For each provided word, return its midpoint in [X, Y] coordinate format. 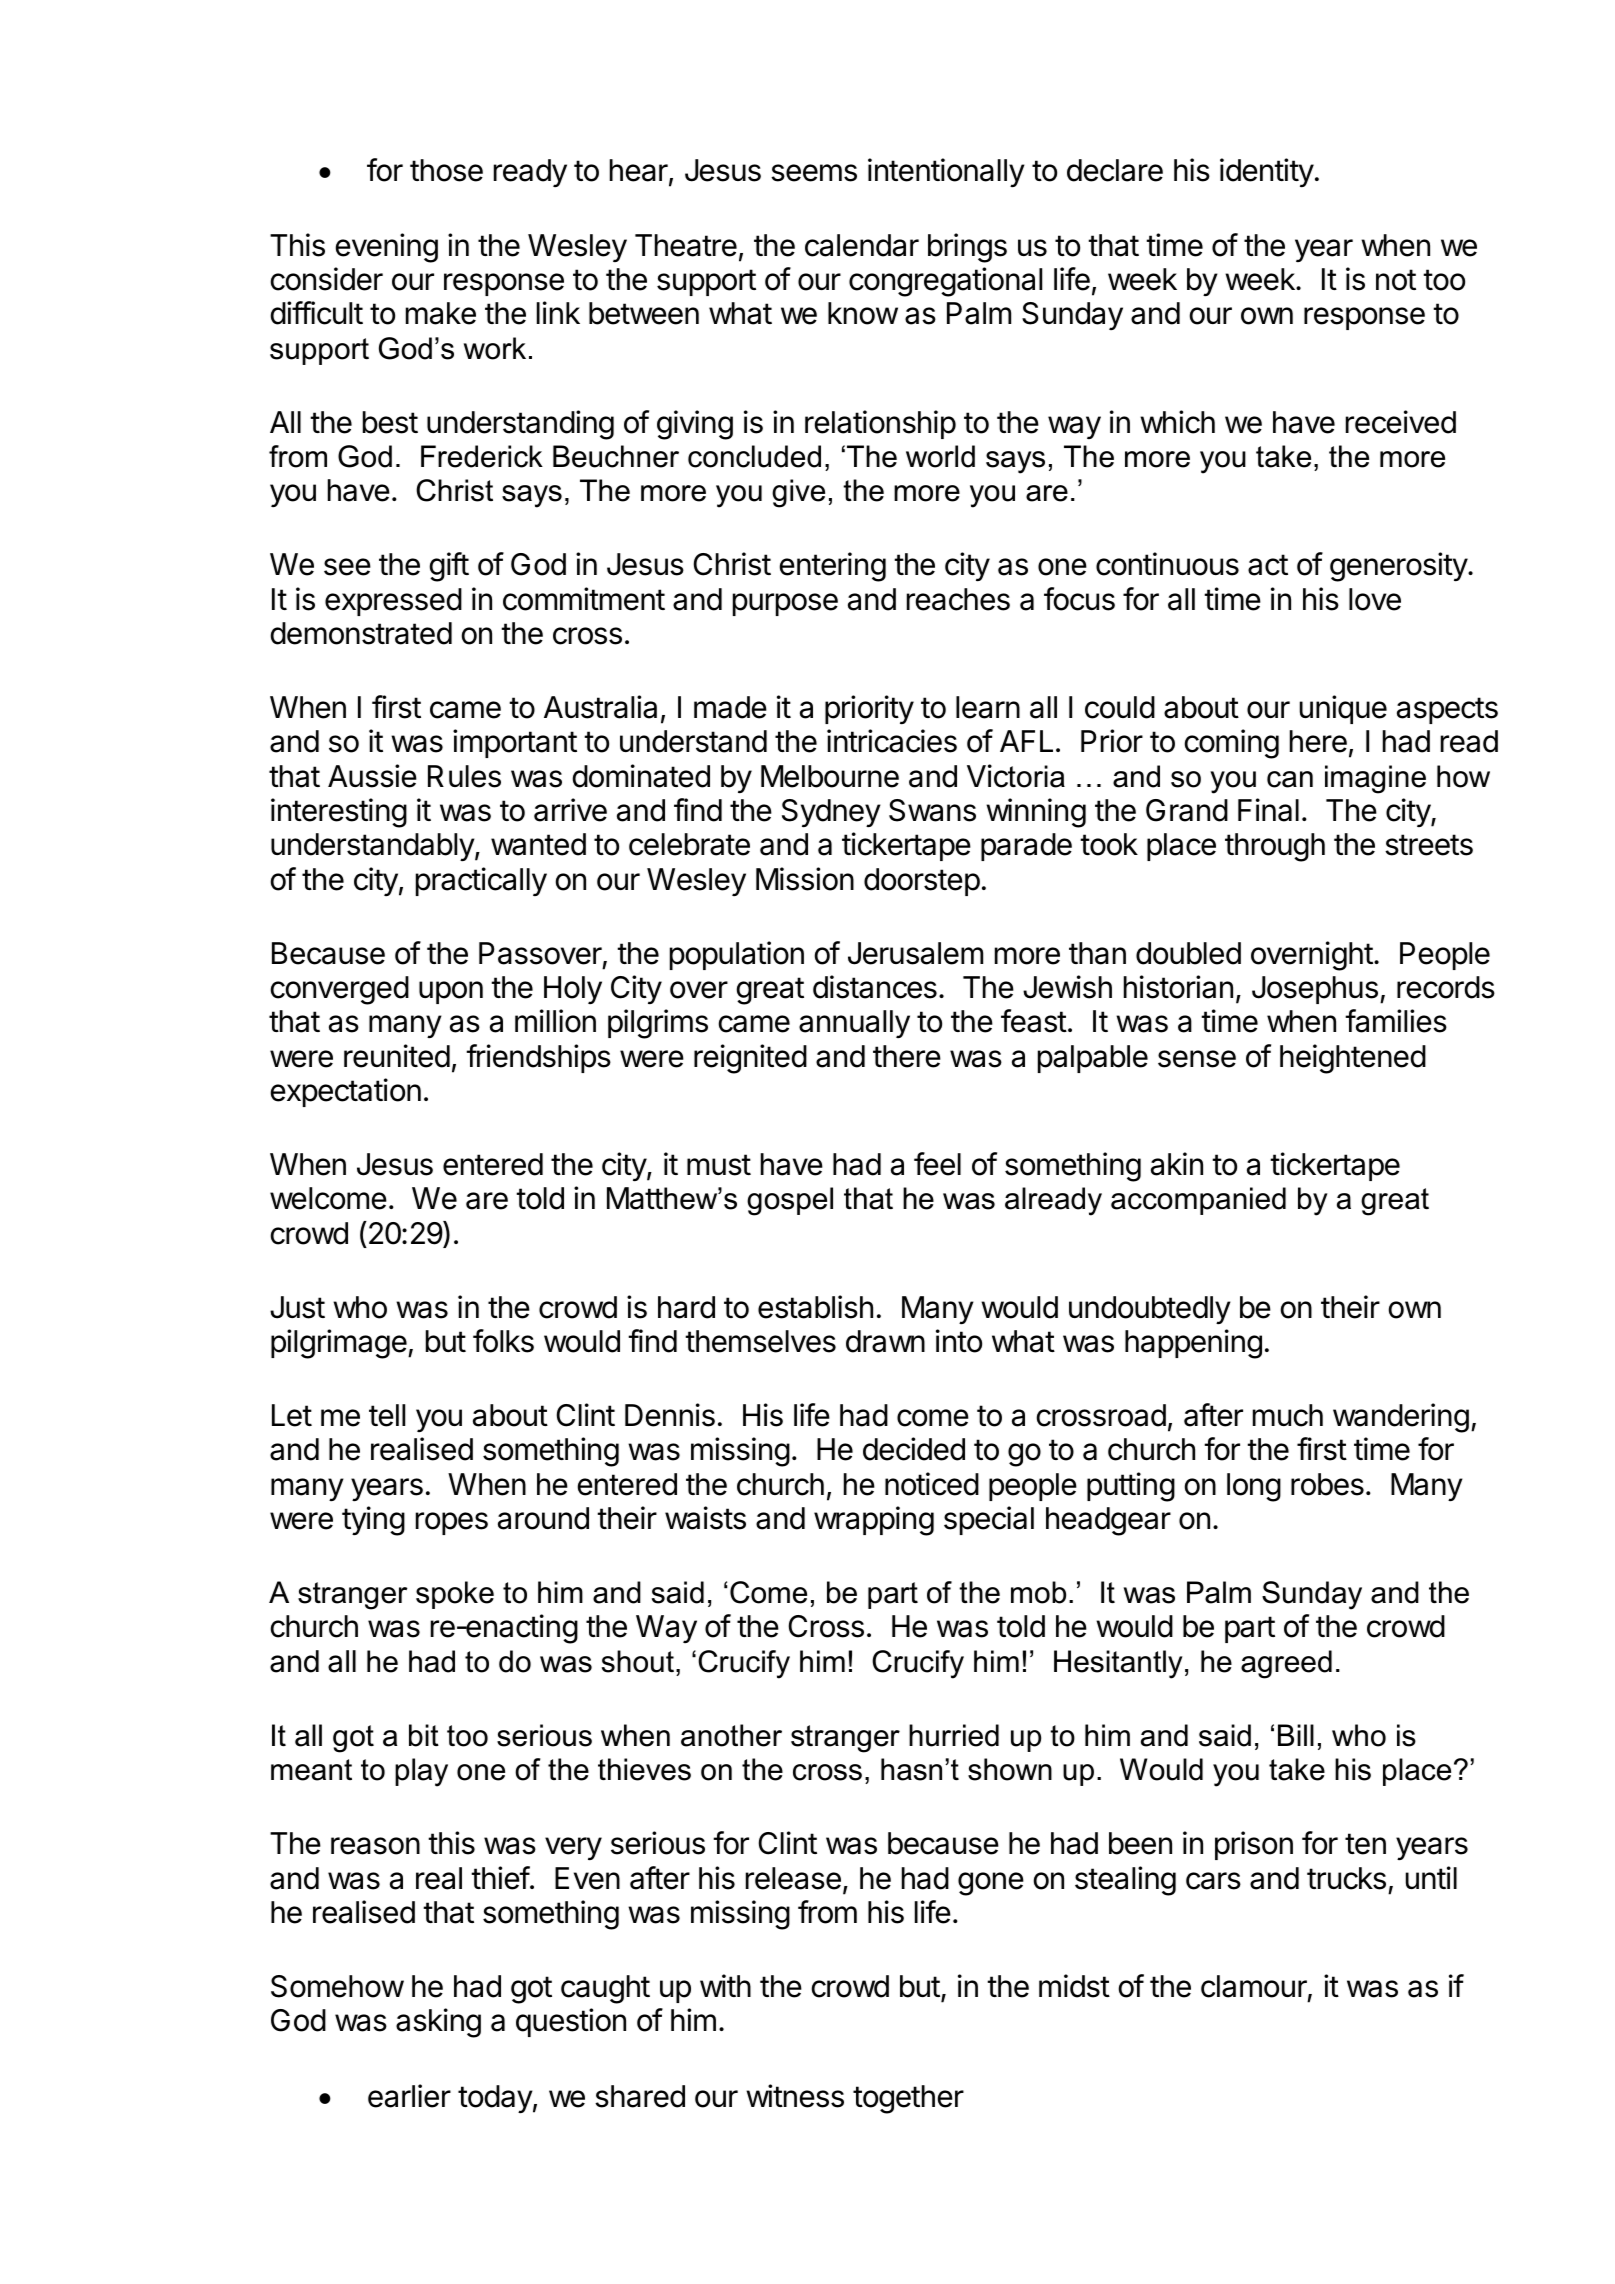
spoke [455, 1595]
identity [1267, 173]
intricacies [892, 741]
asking [438, 2023]
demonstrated [361, 633]
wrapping [874, 1521]
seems [814, 173]
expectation [346, 1092]
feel [937, 1164]
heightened [1353, 1059]
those [446, 170]
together [908, 2099]
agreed [1286, 1664]
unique [1343, 709]
